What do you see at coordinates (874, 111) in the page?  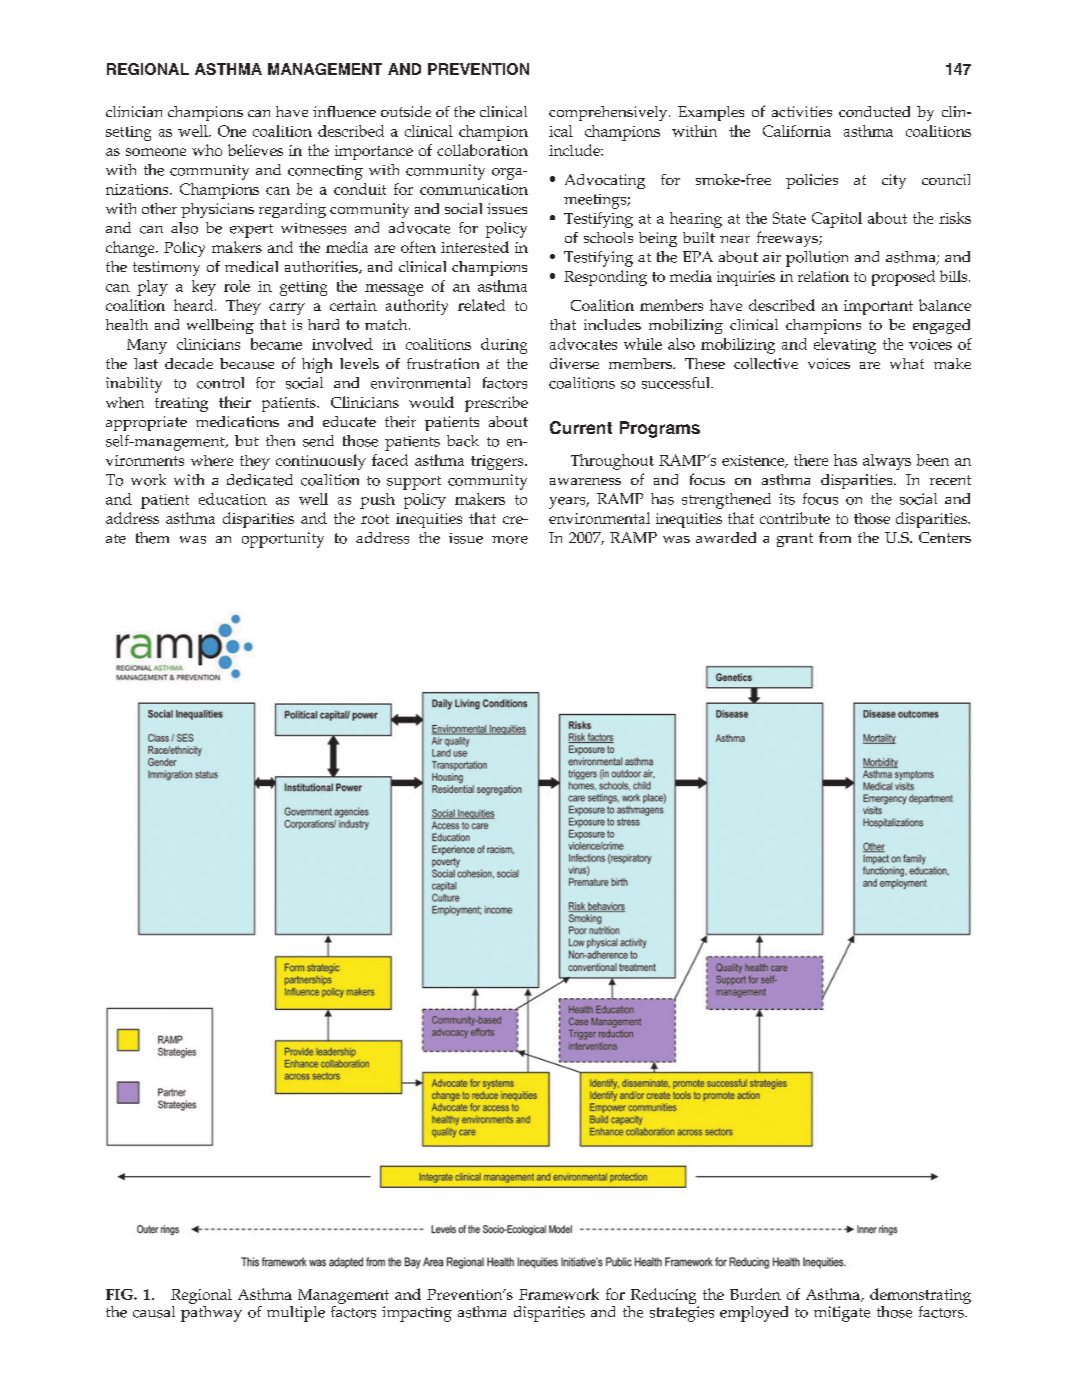 I see `conducted` at bounding box center [874, 111].
